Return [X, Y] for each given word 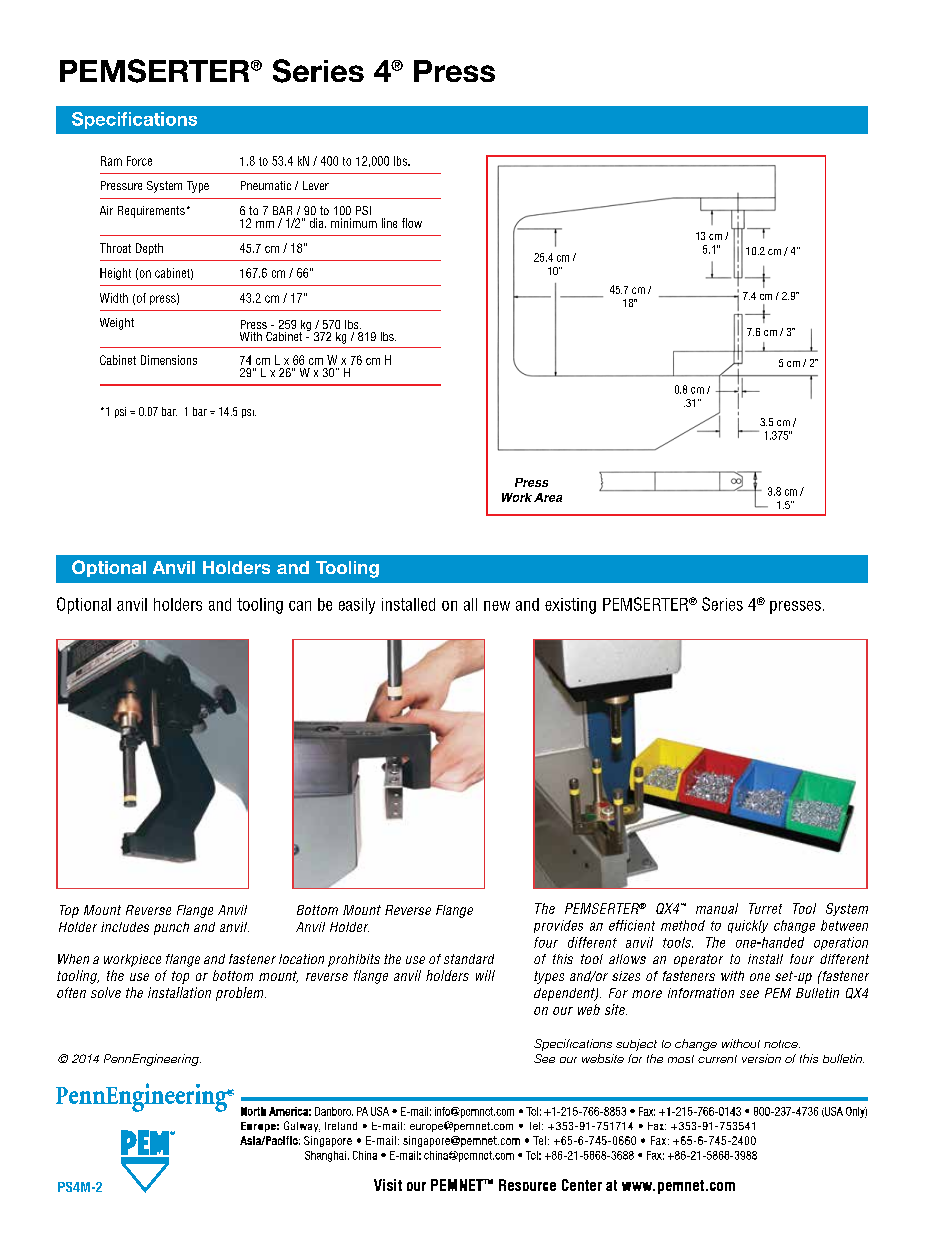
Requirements [151, 212]
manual [717, 908]
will [485, 975]
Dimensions [169, 360]
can [300, 606]
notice [782, 1044]
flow [412, 223]
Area [548, 497]
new [497, 606]
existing [570, 606]
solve [106, 992]
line [389, 223]
